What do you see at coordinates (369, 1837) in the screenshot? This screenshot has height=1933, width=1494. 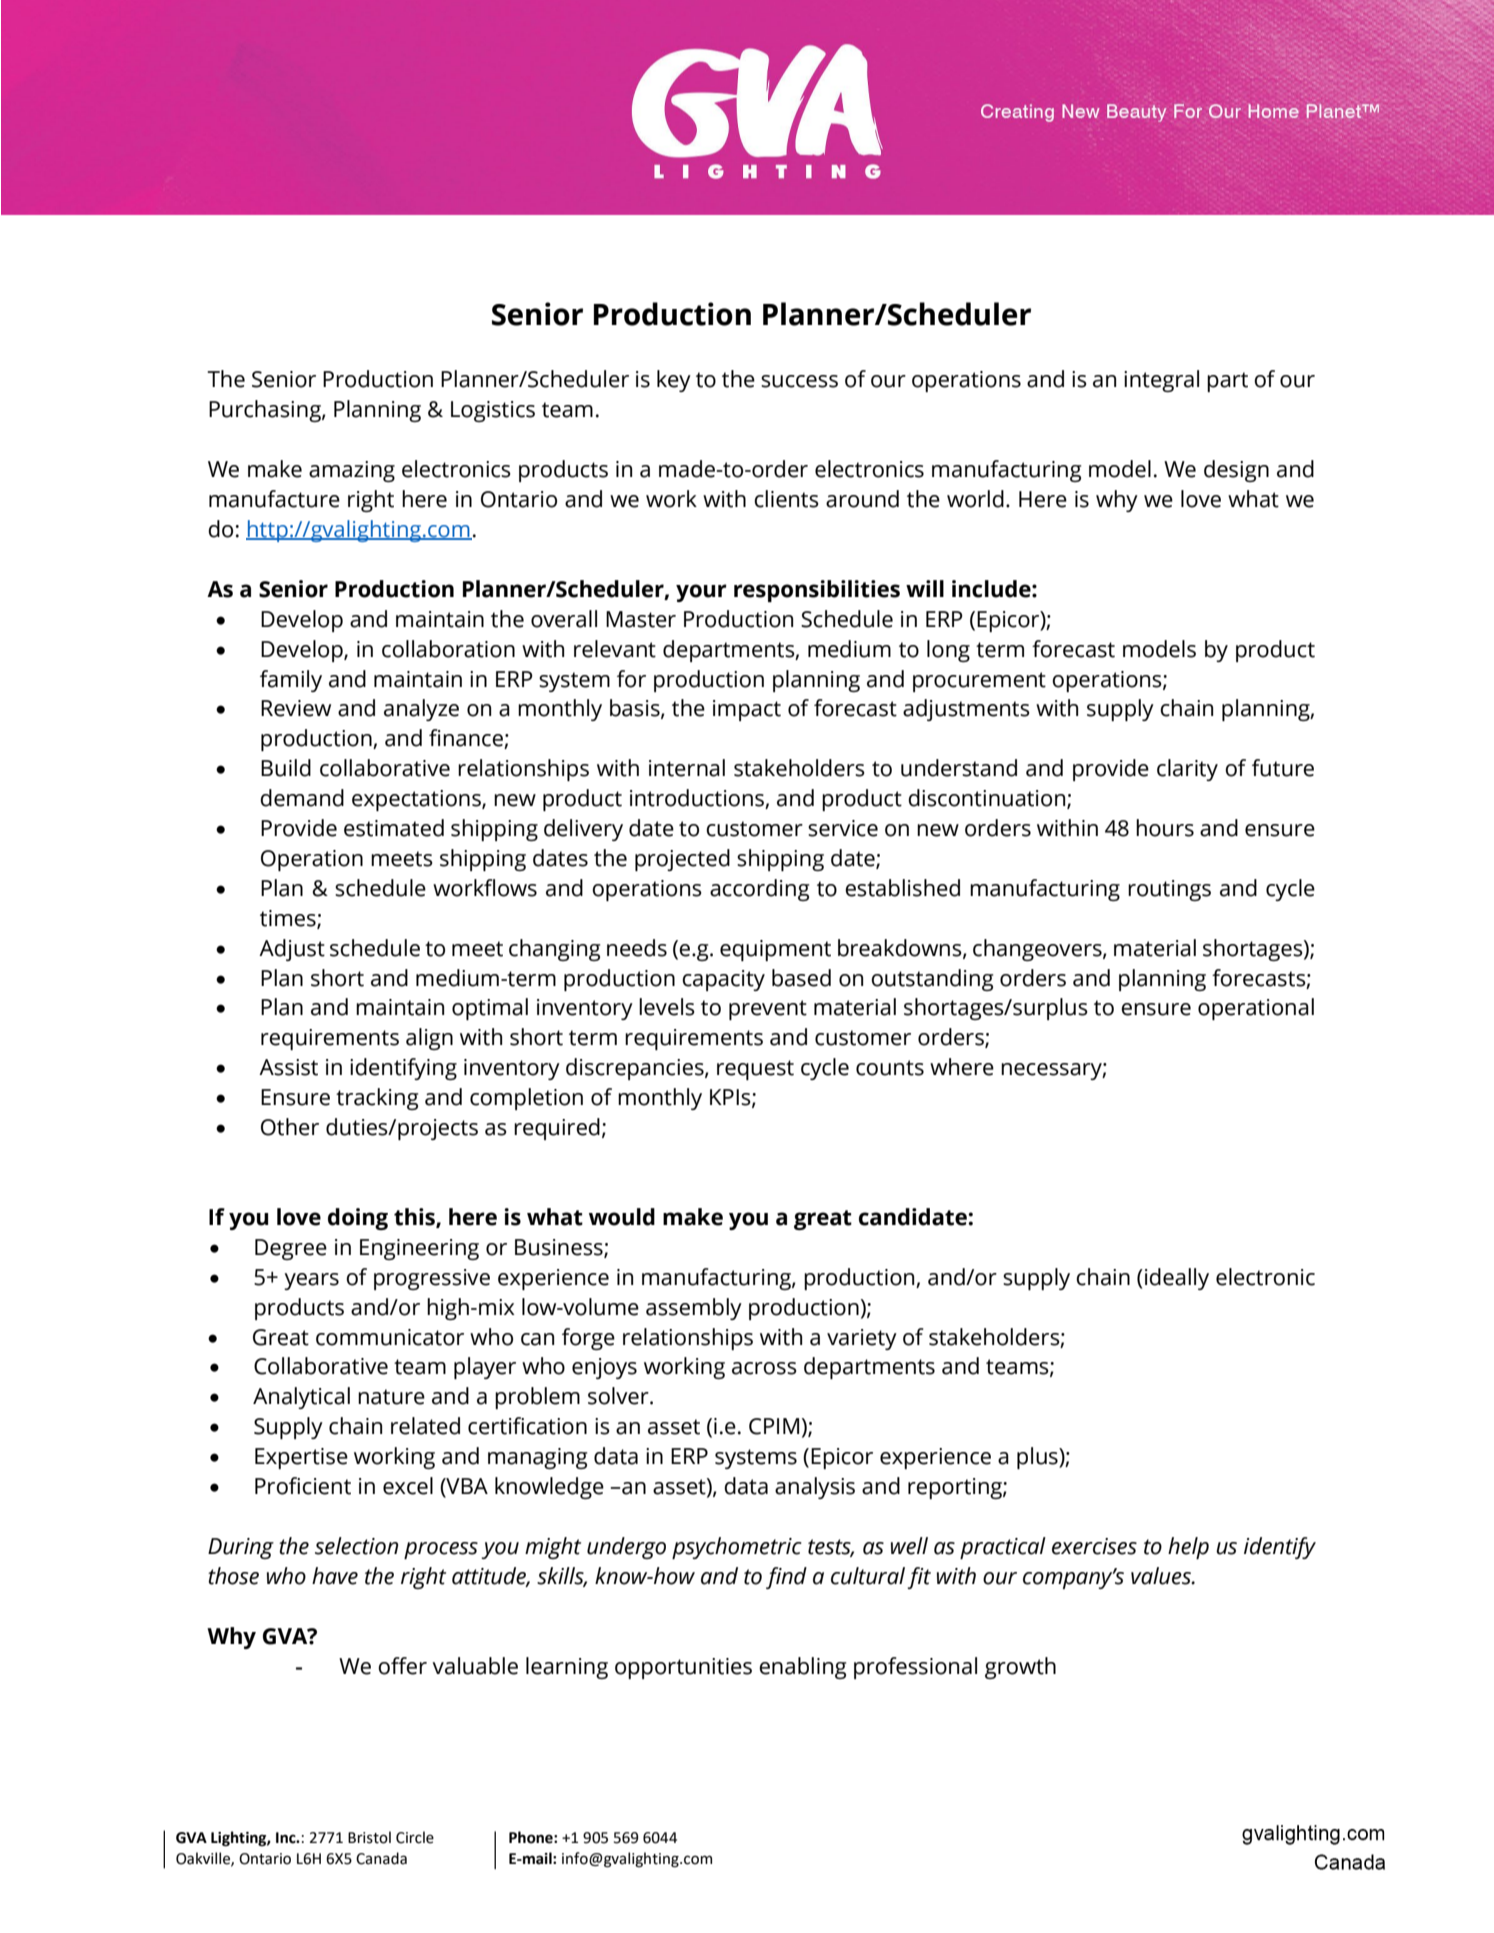 I see `Bristol` at bounding box center [369, 1837].
